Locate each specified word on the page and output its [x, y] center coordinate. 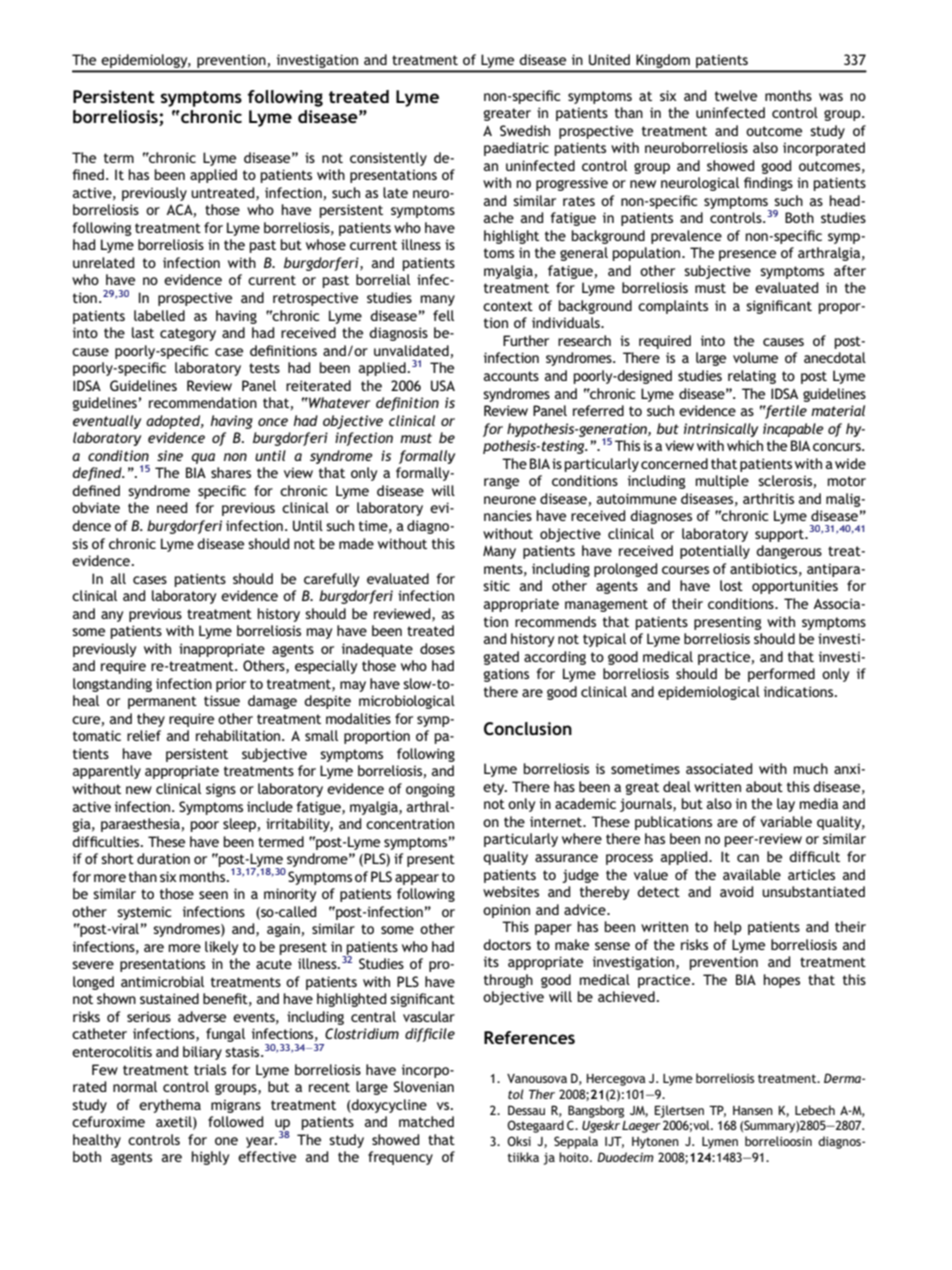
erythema [170, 1106]
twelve [736, 95]
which [745, 445]
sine [170, 455]
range [501, 483]
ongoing [430, 790]
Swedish [525, 130]
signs [221, 790]
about [764, 786]
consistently [388, 159]
